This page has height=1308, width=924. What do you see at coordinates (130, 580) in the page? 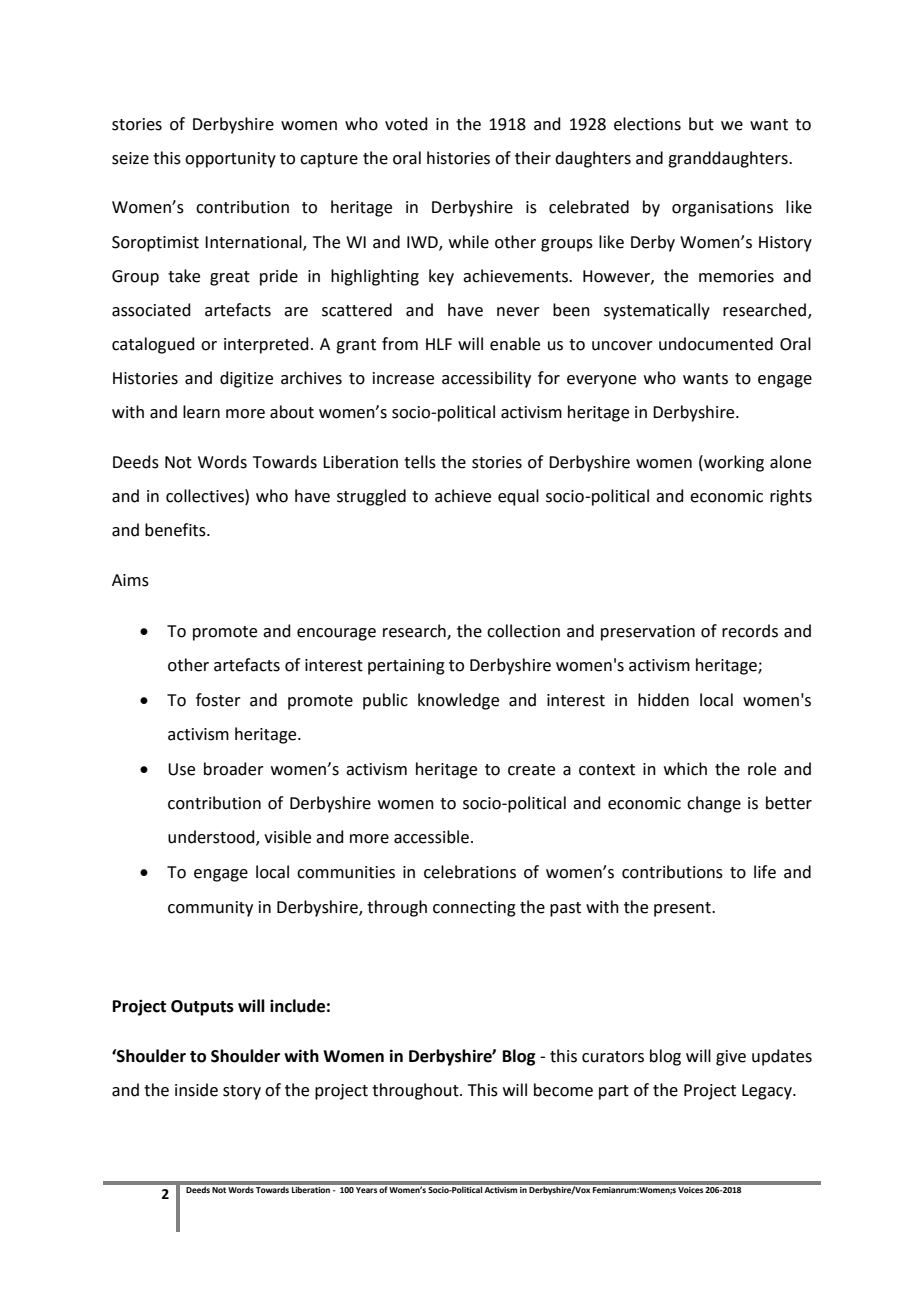
I see `Aims` at bounding box center [130, 580].
